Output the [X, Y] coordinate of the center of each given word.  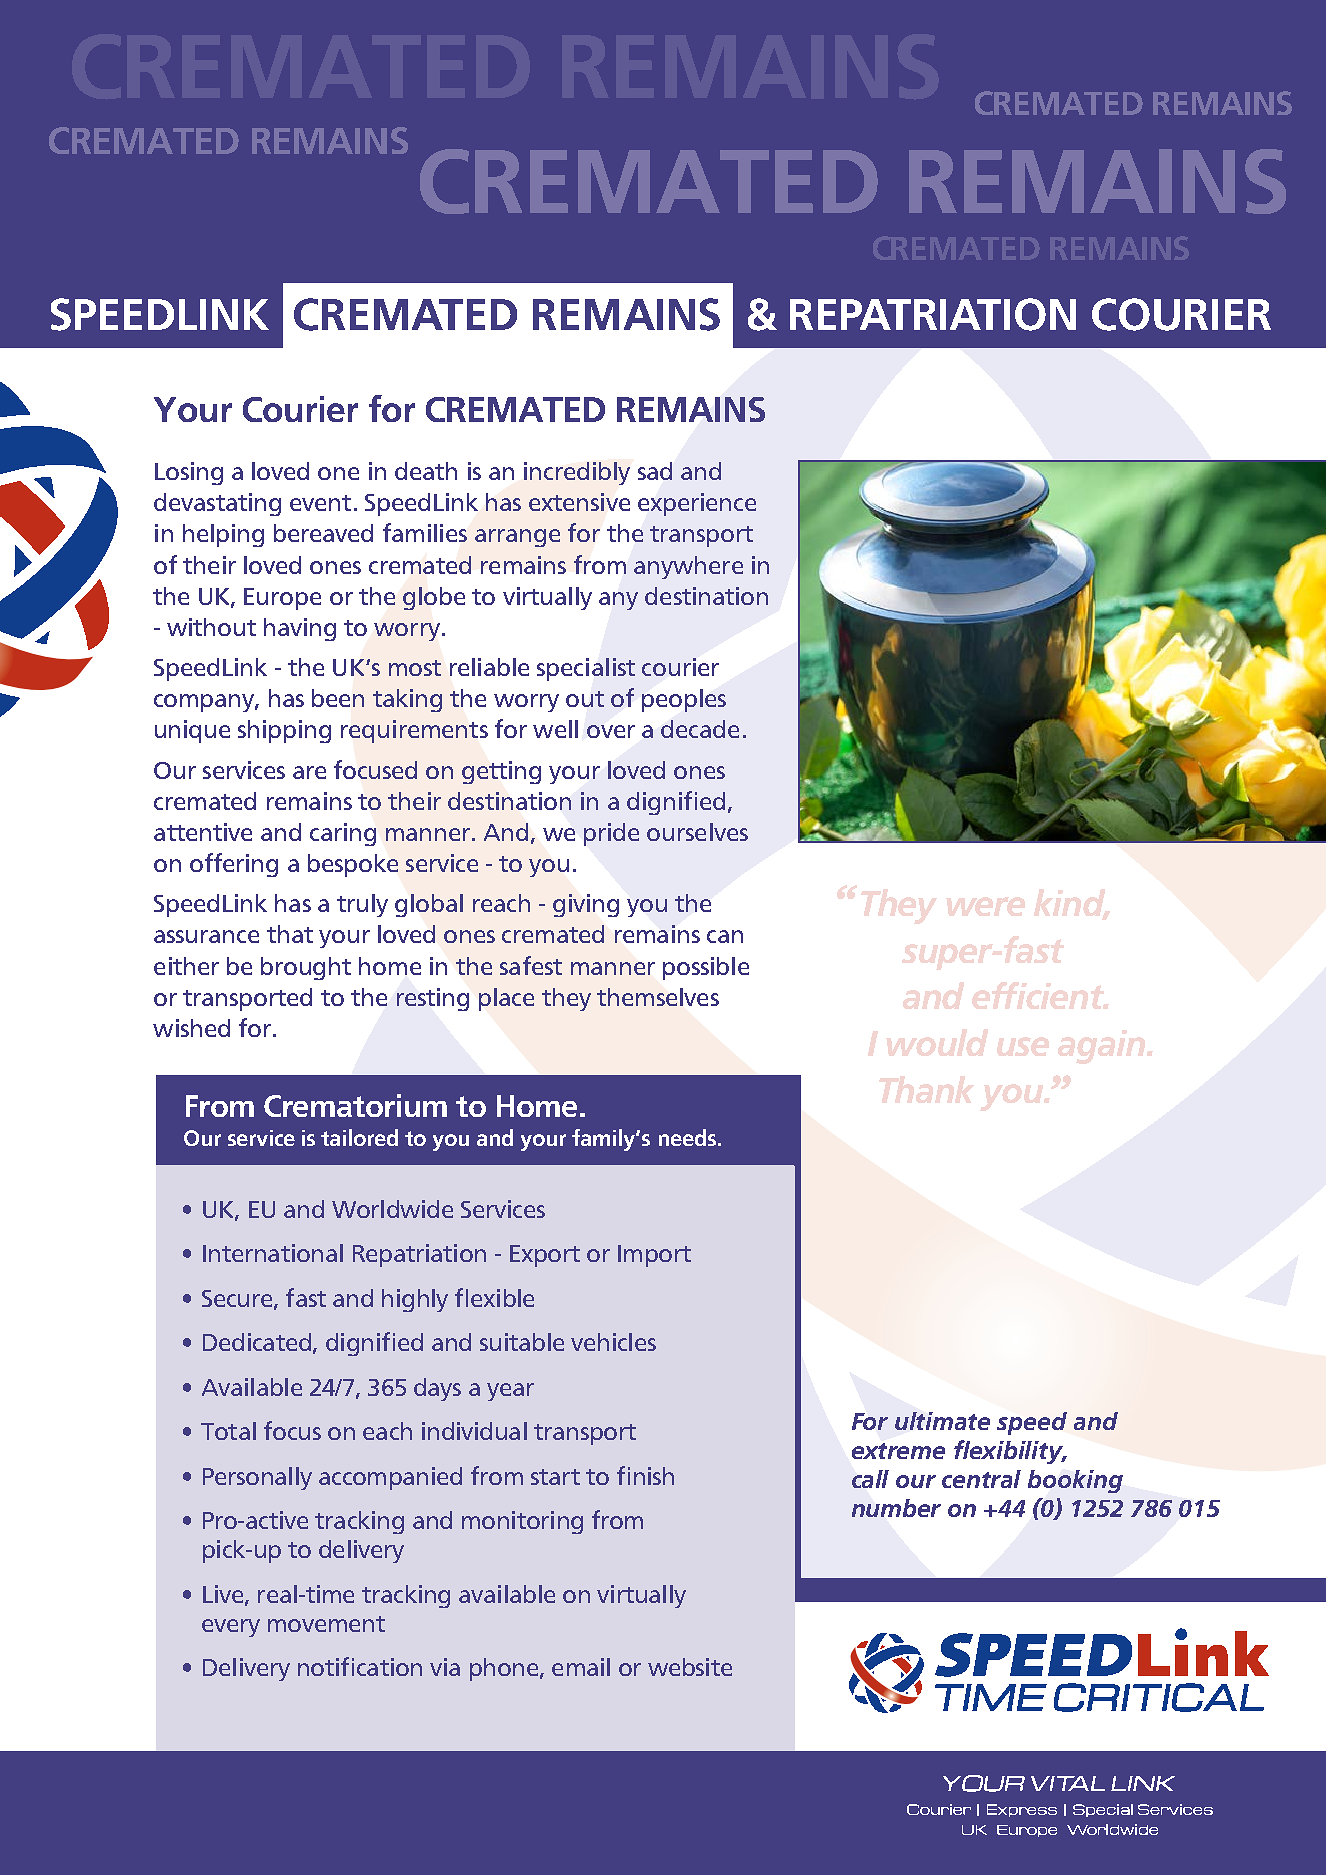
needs [687, 1137]
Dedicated [257, 1342]
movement [326, 1624]
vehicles [613, 1342]
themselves [658, 997]
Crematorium [355, 1105]
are [309, 772]
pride [611, 834]
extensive [579, 502]
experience [697, 504]
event [320, 503]
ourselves [697, 832]
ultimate [942, 1421]
